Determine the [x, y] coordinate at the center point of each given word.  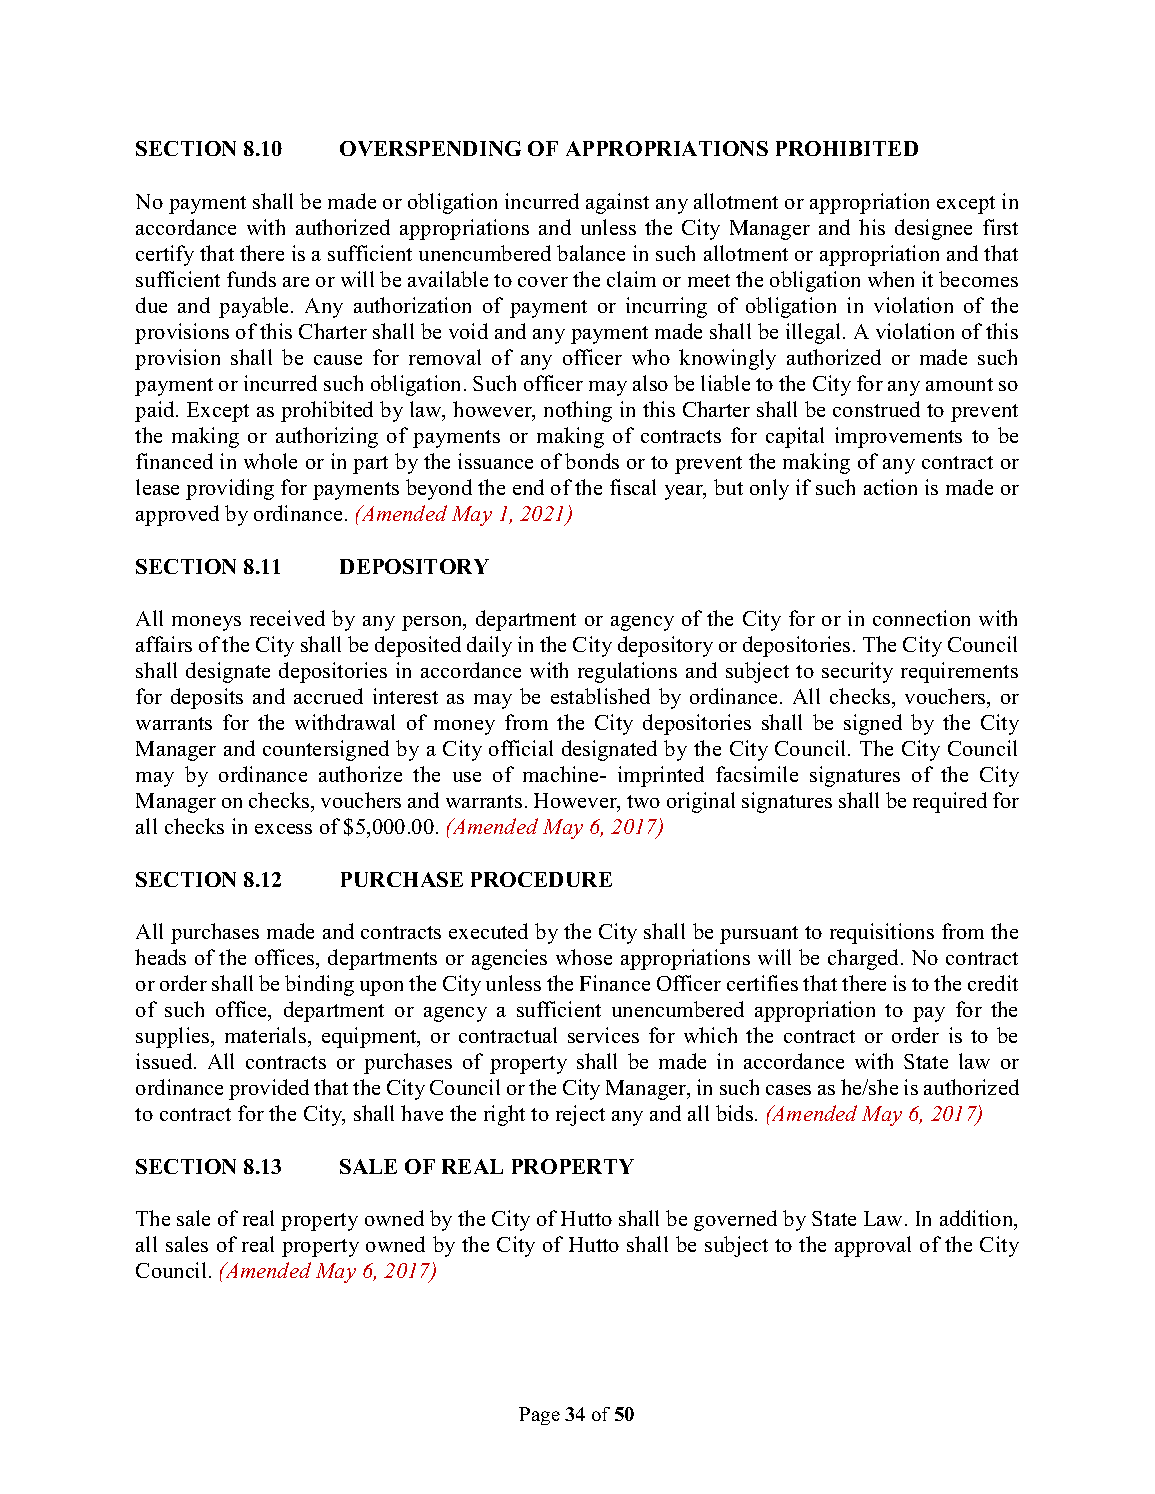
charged [865, 959]
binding [319, 985]
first [1000, 227]
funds [251, 279]
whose [584, 957]
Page [539, 1416]
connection [921, 618]
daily [489, 646]
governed [735, 1220]
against [617, 203]
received [287, 618]
